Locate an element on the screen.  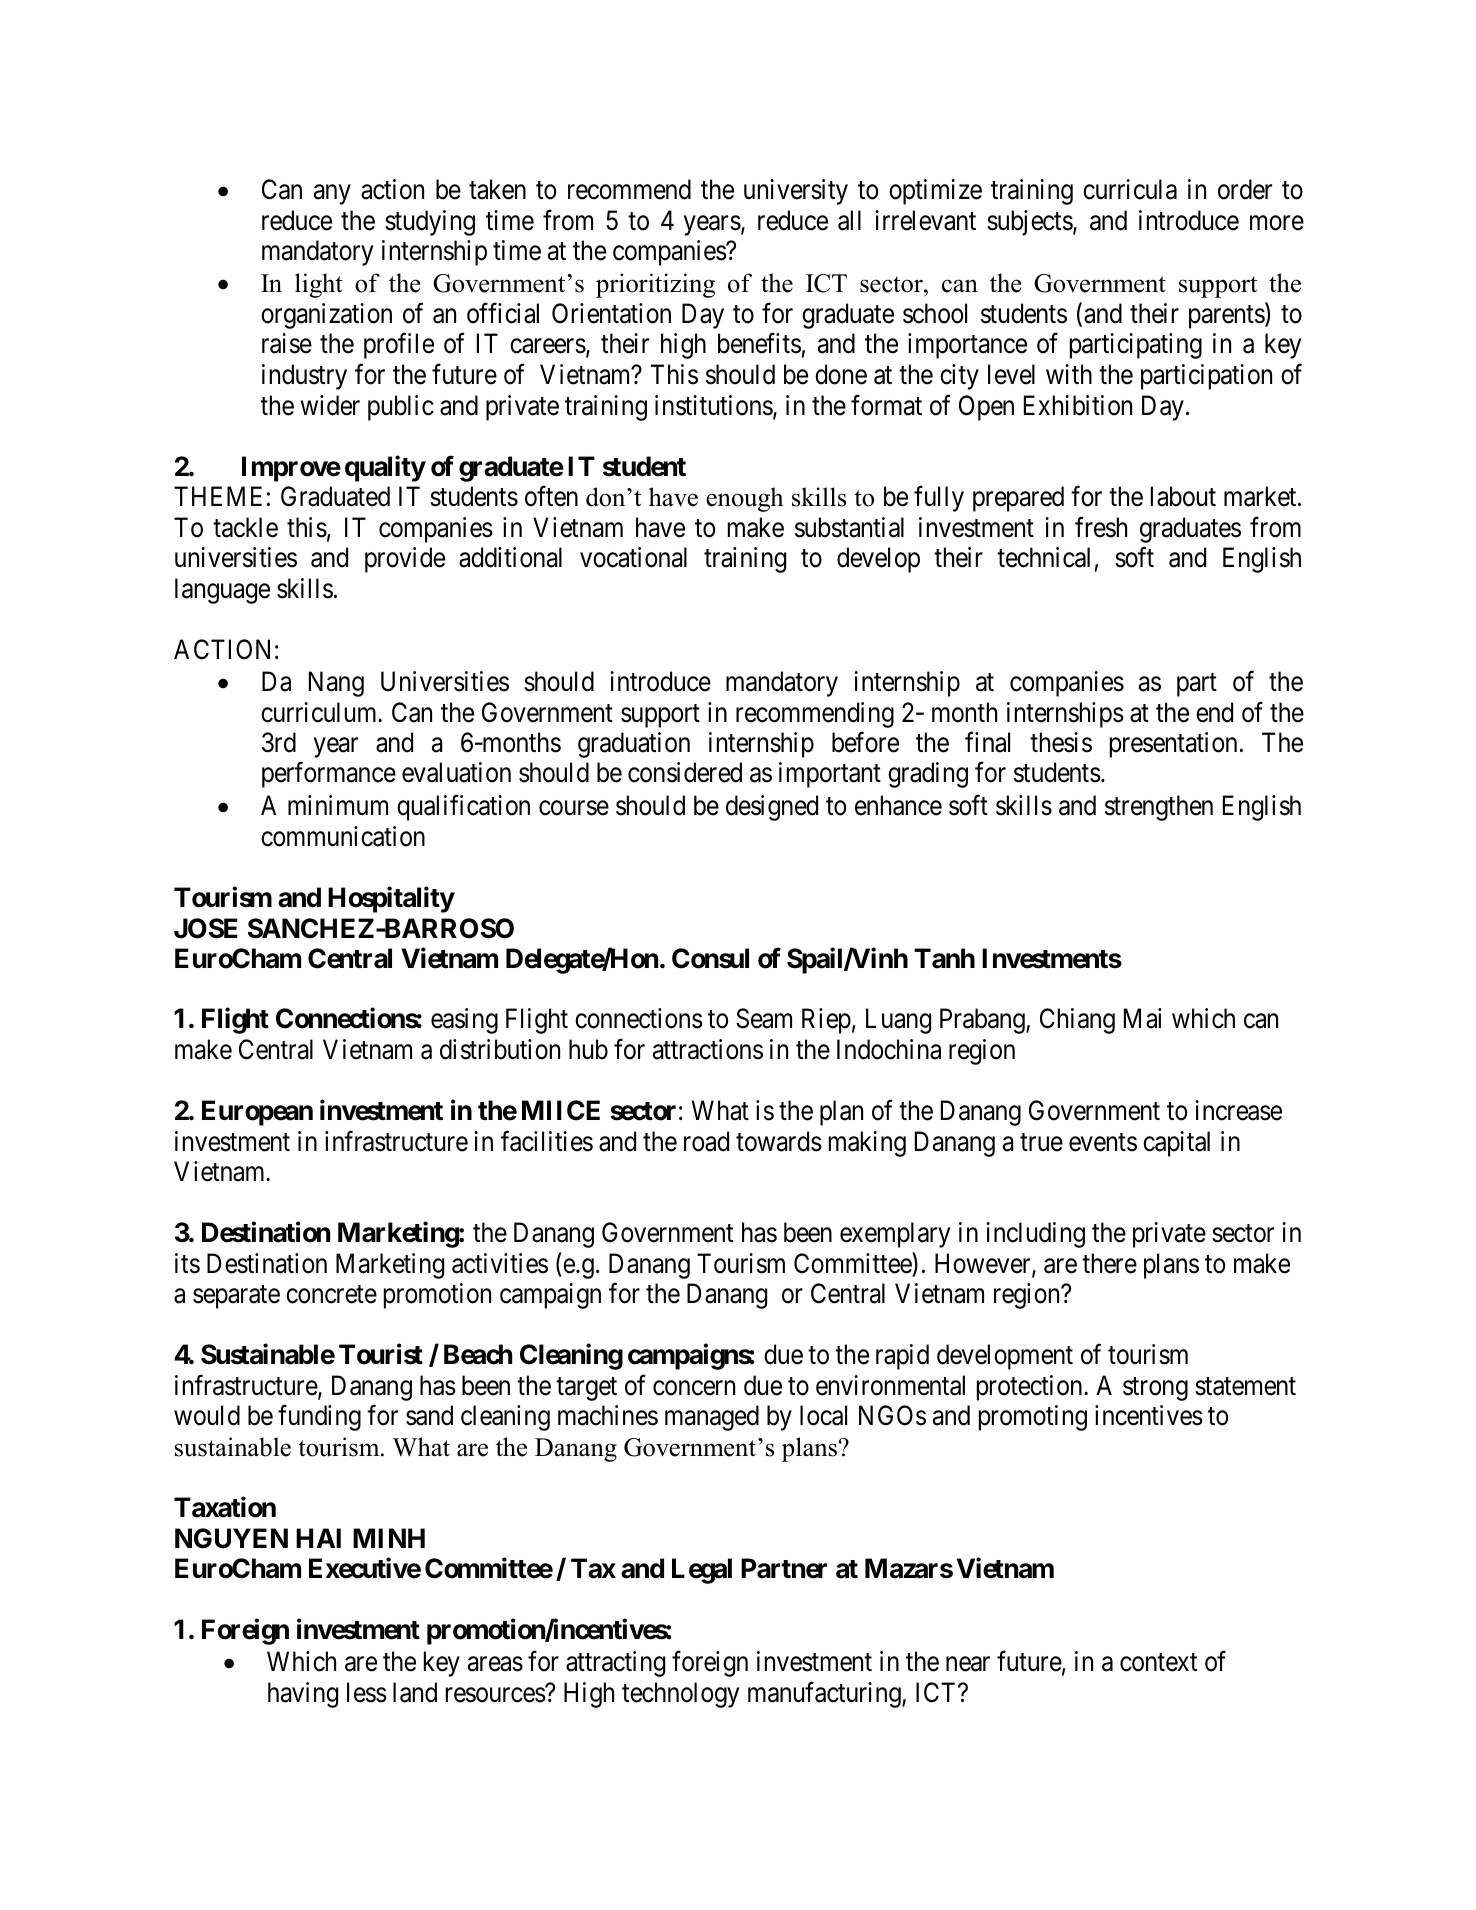
university is located at coordinates (796, 192).
